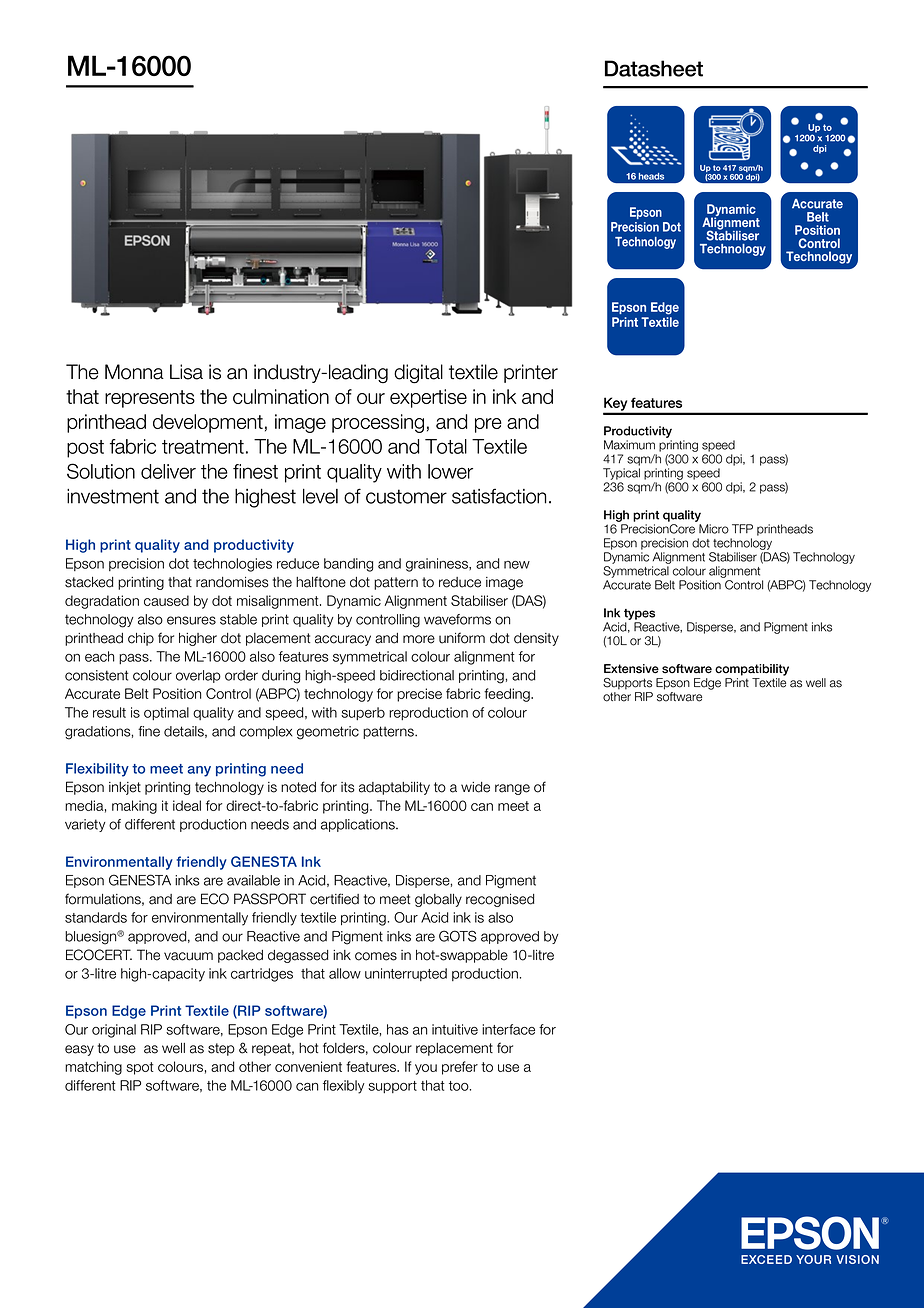  What do you see at coordinates (629, 445) in the document?
I see `Maximum` at bounding box center [629, 445].
